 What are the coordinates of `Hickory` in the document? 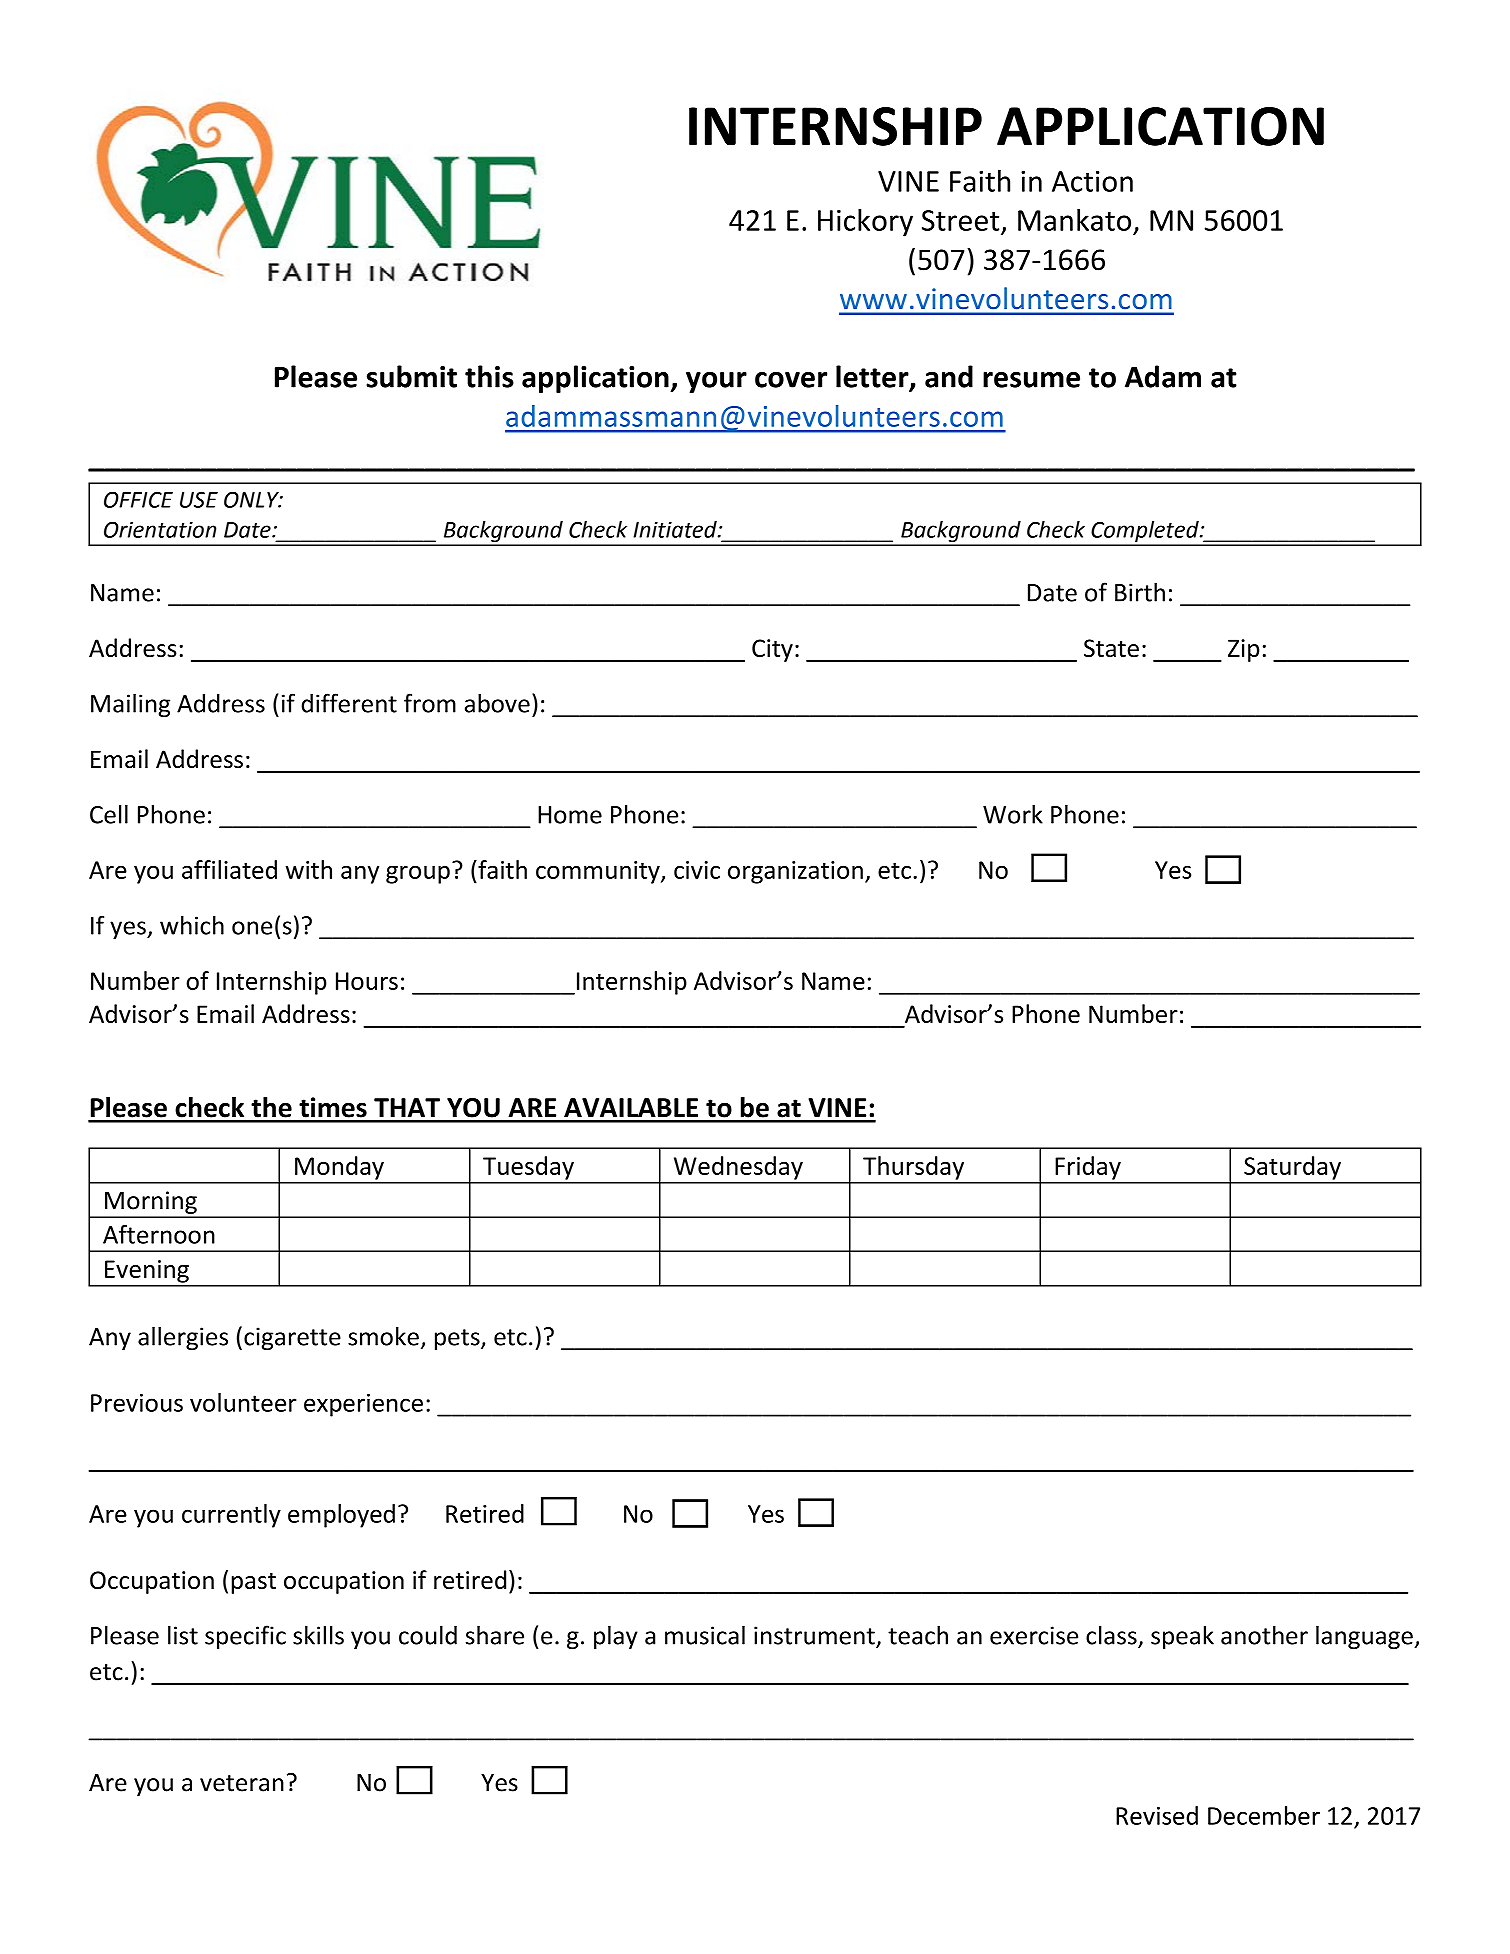 It's located at (865, 223).
